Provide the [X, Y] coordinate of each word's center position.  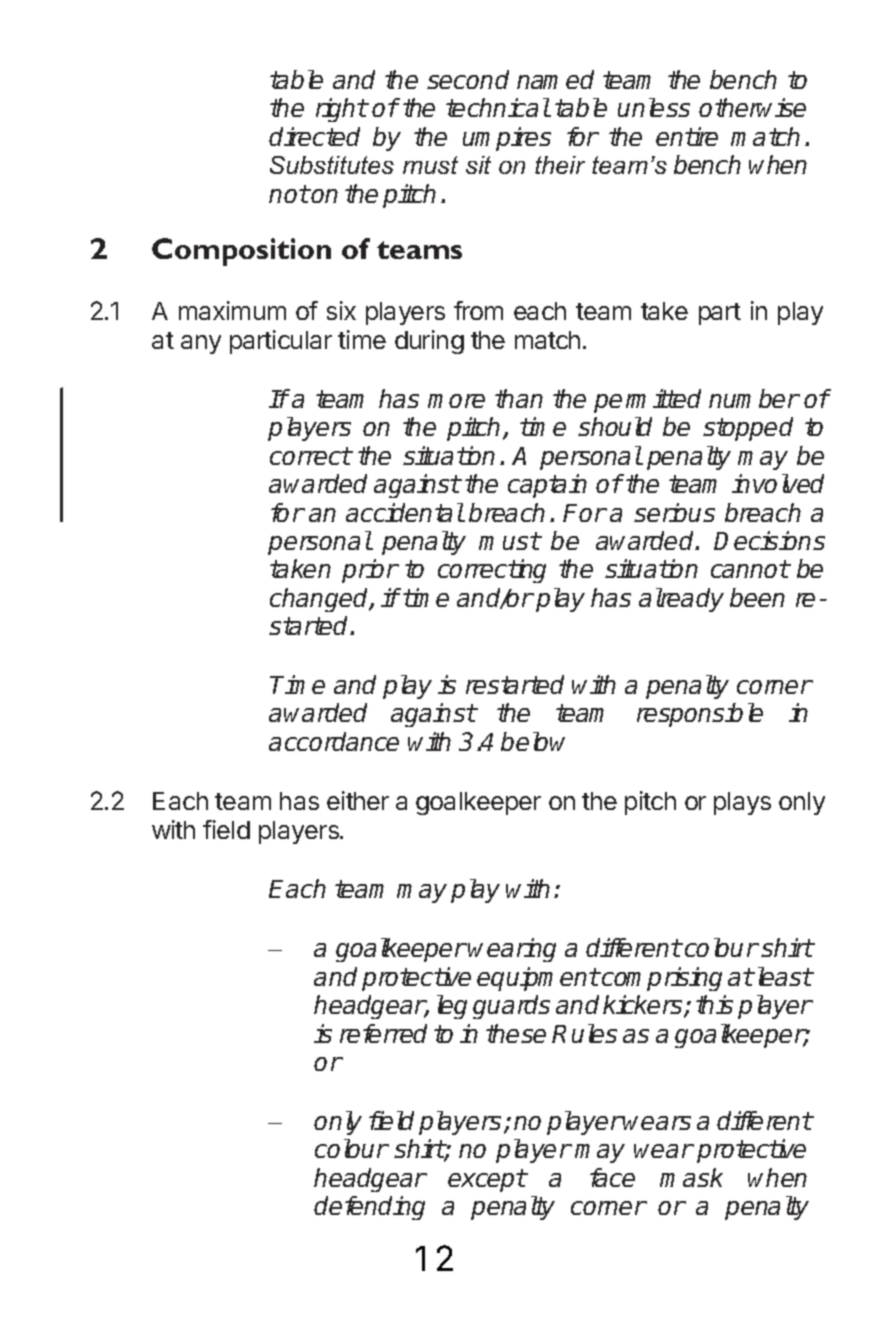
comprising [661, 979]
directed [314, 136]
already [681, 600]
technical [498, 107]
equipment [538, 979]
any [201, 344]
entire [687, 136]
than [519, 398]
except [487, 1180]
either [358, 800]
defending [369, 1208]
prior [370, 571]
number [754, 398]
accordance [334, 741]
